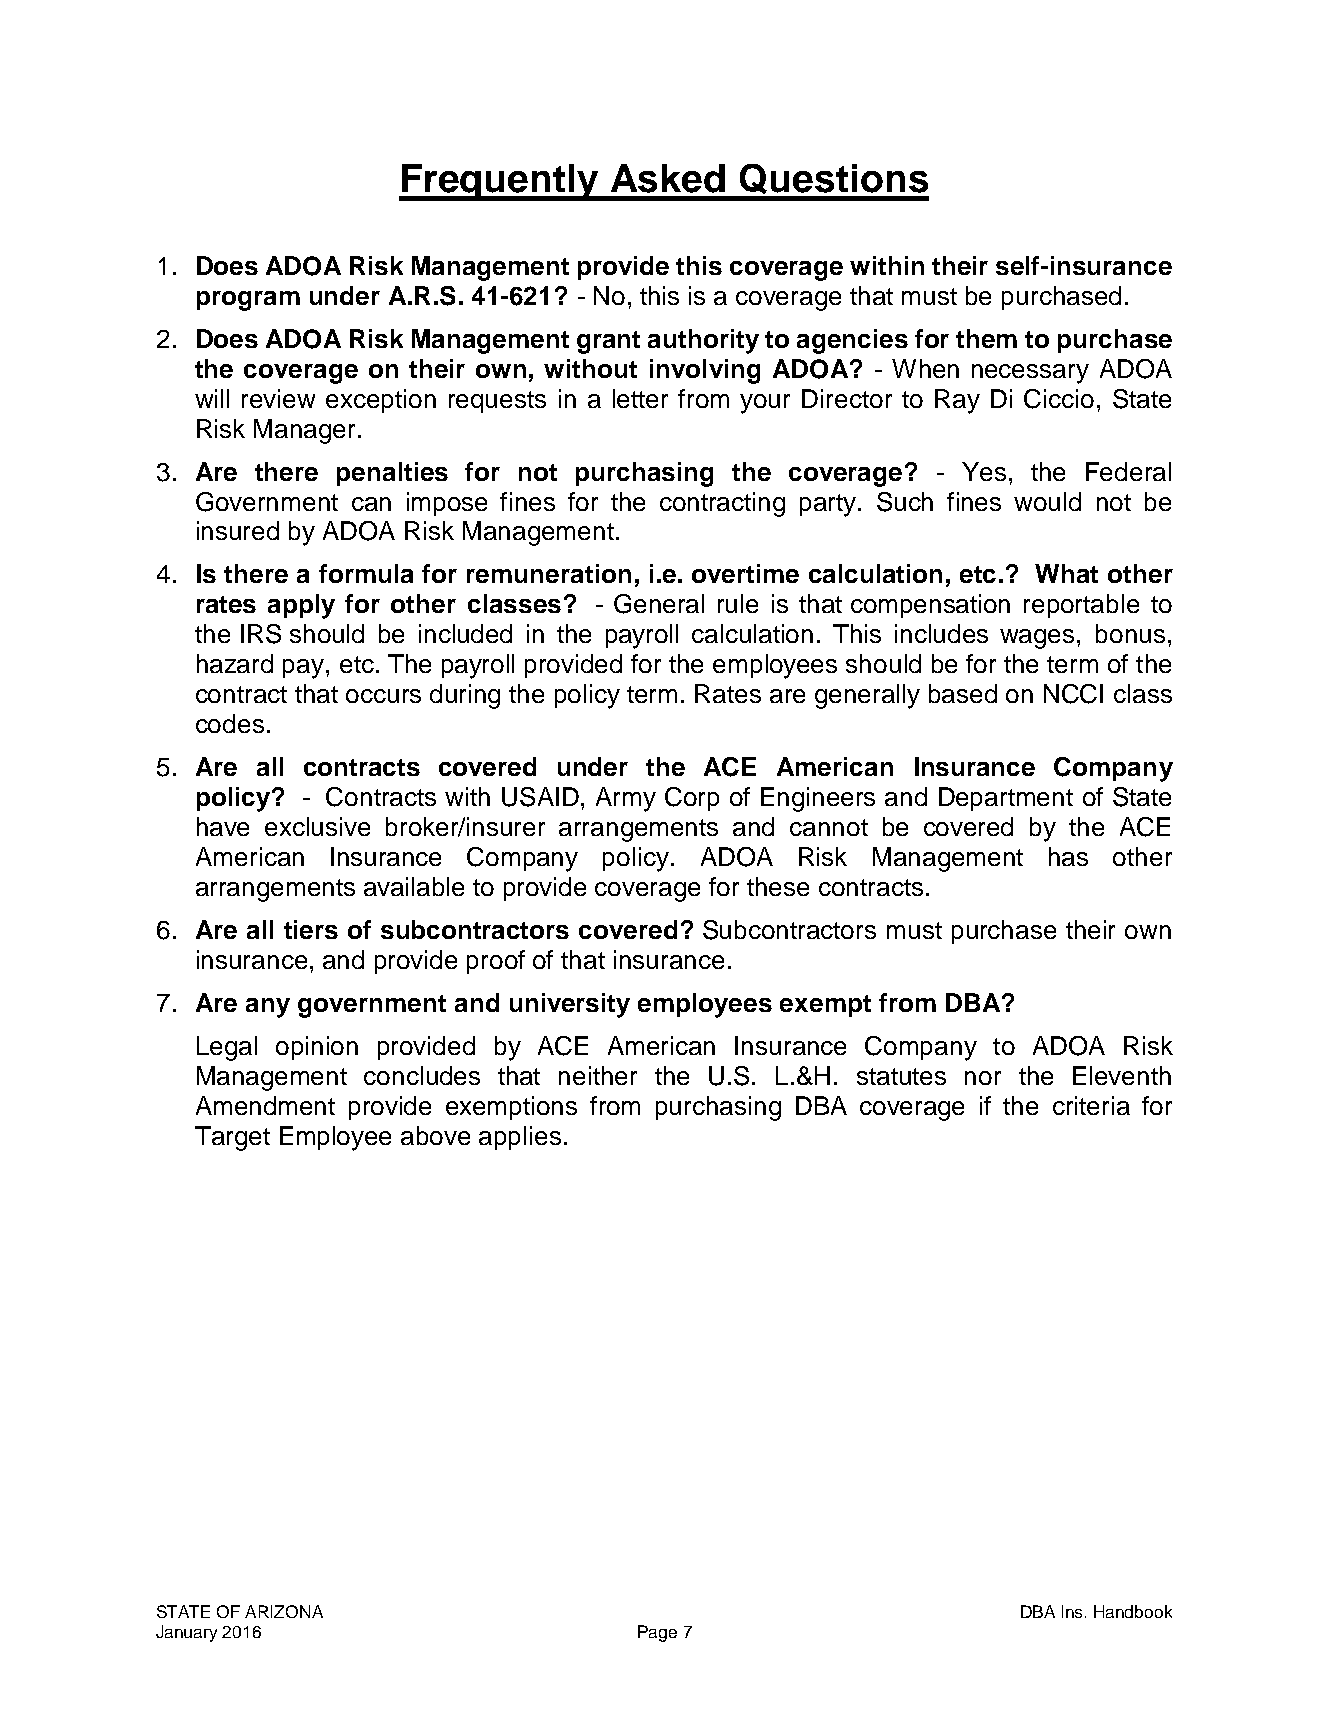  What do you see at coordinates (668, 178) in the page?
I see `Asked` at bounding box center [668, 178].
